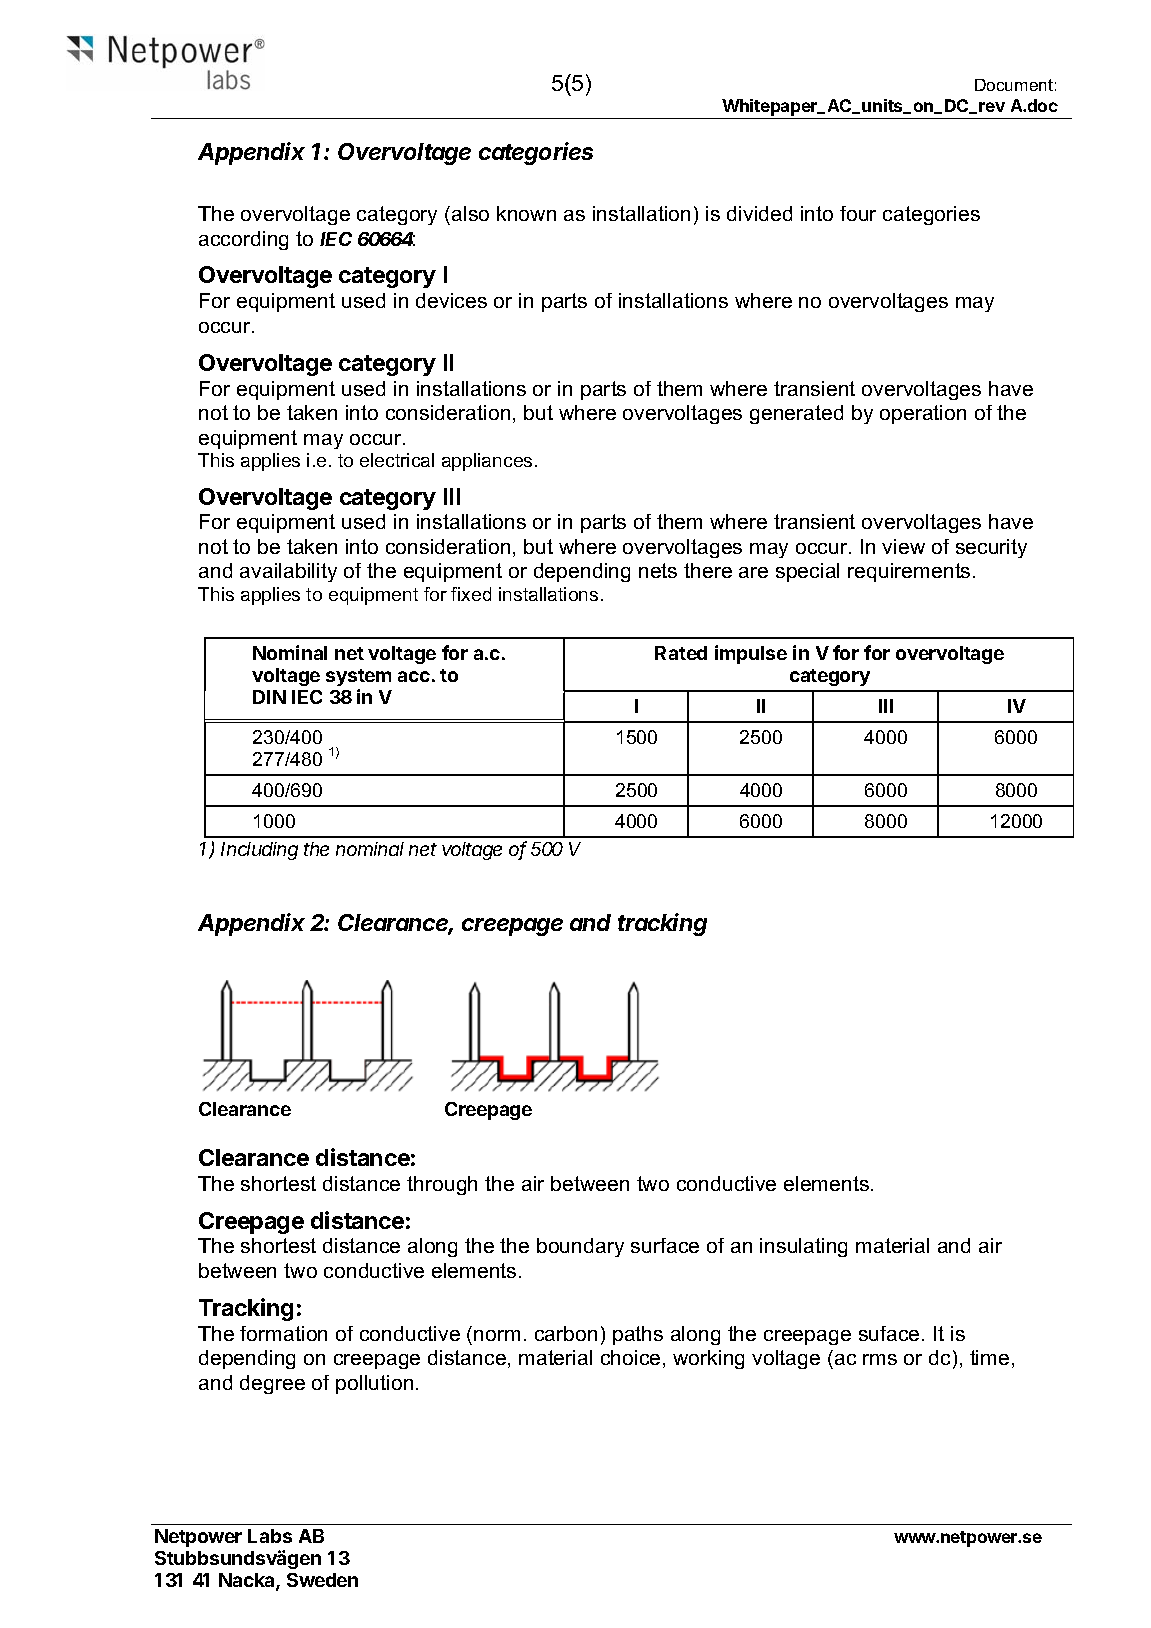  What do you see at coordinates (909, 572) in the screenshot?
I see `requirements` at bounding box center [909, 572].
